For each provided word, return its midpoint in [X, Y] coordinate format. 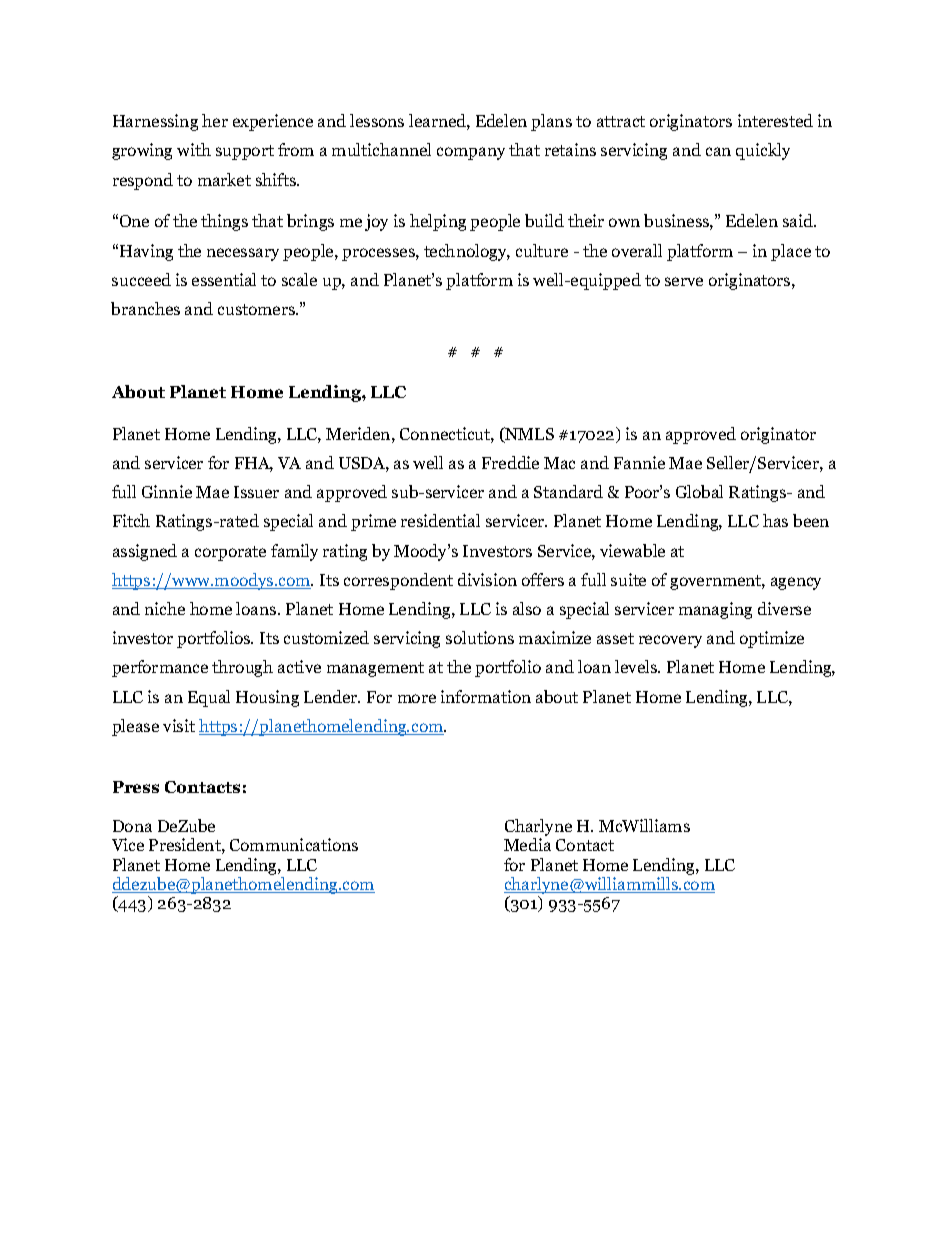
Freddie [510, 462]
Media [527, 844]
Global [699, 491]
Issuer [256, 492]
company [471, 153]
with [194, 149]
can [718, 151]
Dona [132, 826]
